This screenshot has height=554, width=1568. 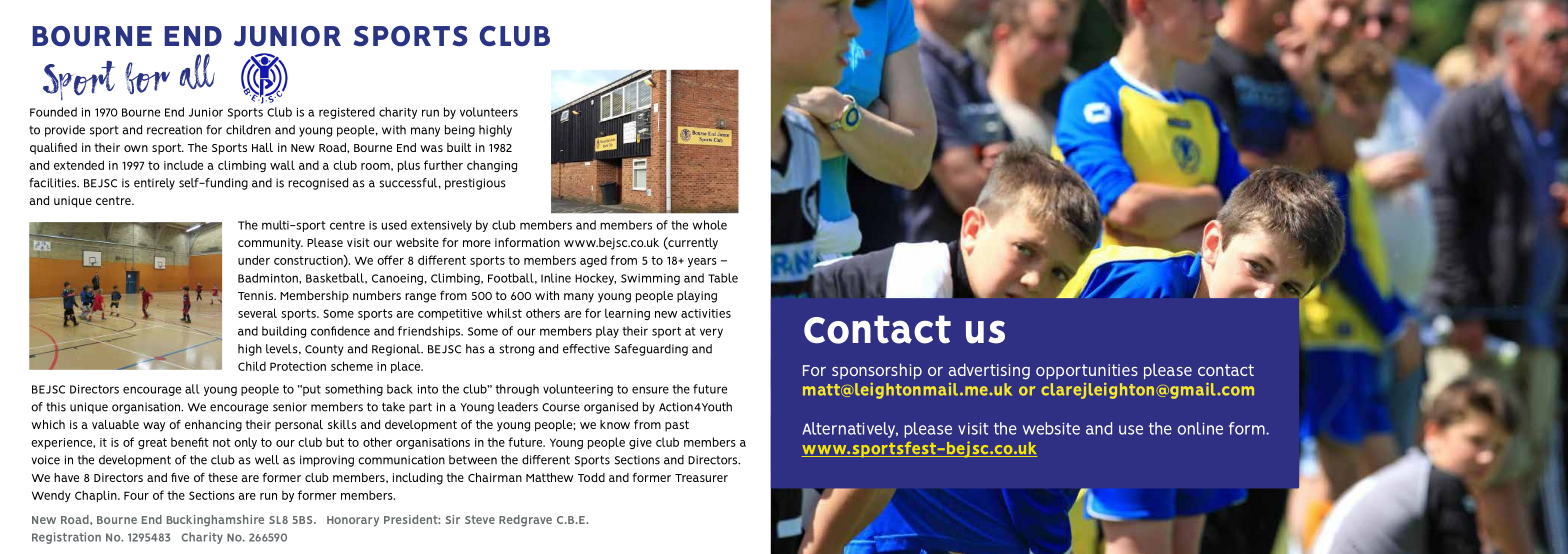 I want to click on being, so click(x=460, y=131).
